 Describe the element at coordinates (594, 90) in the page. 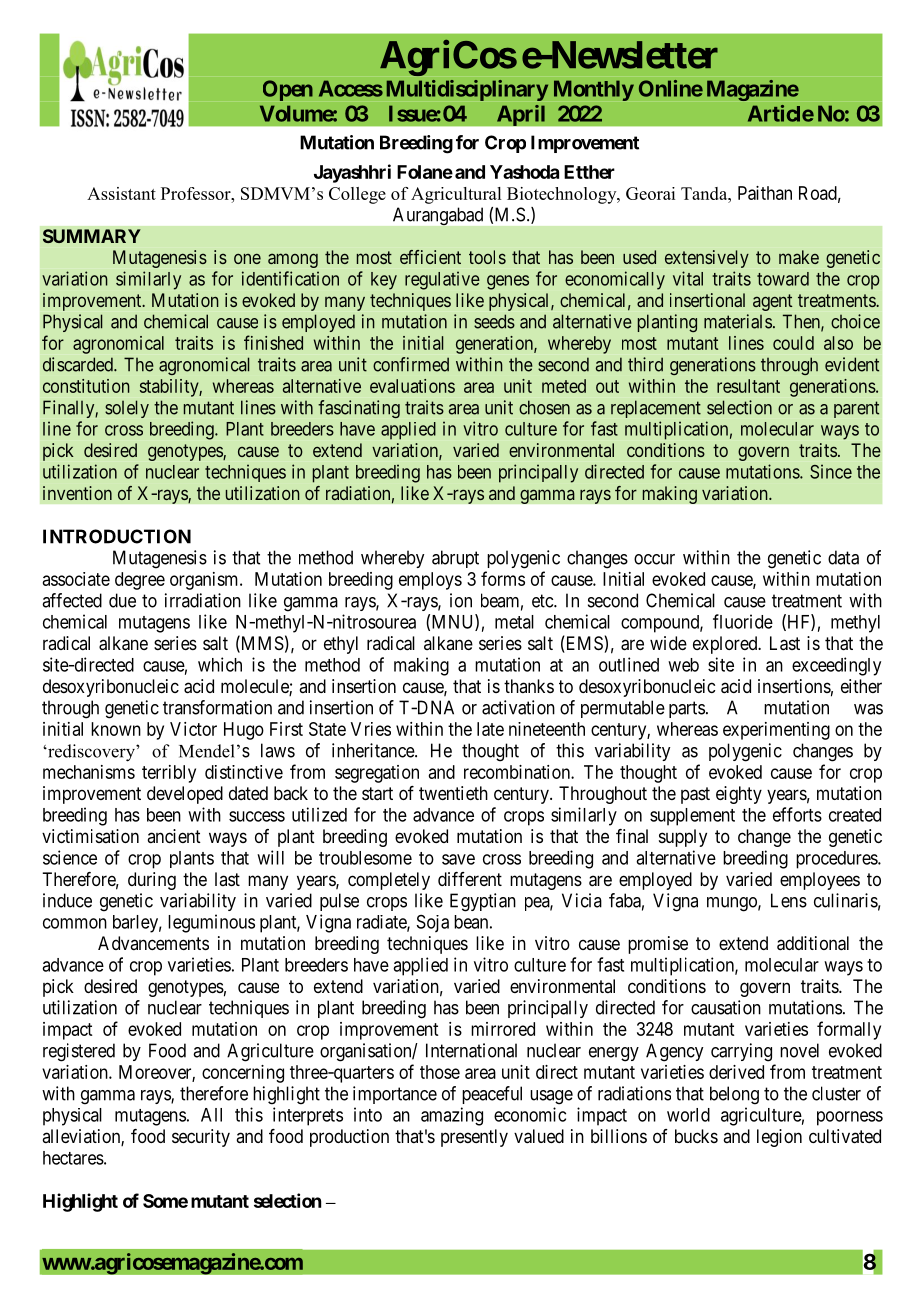

I see `Monthly` at that location.
